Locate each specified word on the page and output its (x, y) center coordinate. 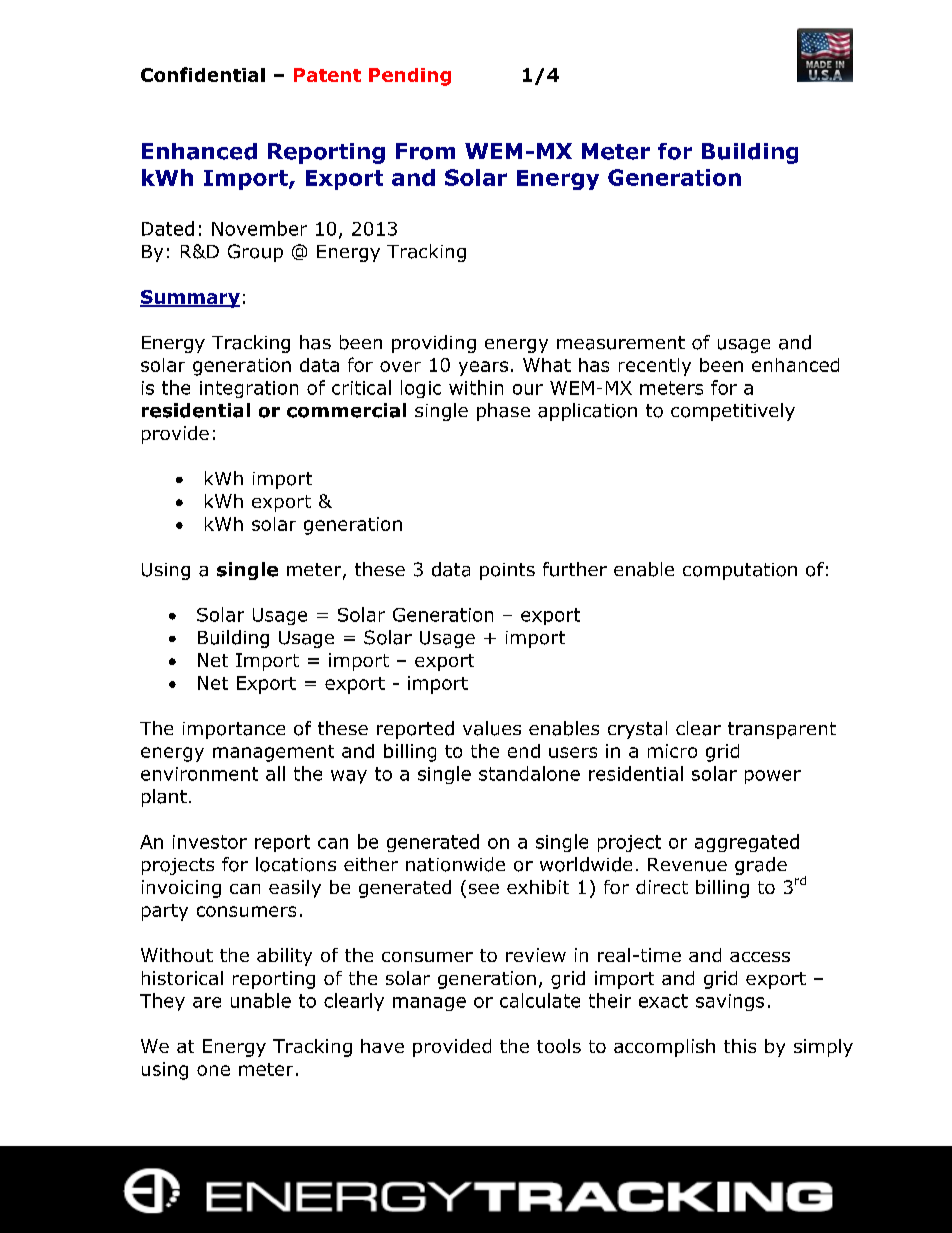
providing (434, 344)
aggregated (747, 843)
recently (655, 367)
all (275, 773)
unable (261, 1000)
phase (503, 412)
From (425, 151)
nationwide (455, 864)
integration (249, 389)
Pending (410, 77)
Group (255, 253)
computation (740, 571)
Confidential (203, 74)
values (492, 728)
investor (210, 842)
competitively (733, 412)
